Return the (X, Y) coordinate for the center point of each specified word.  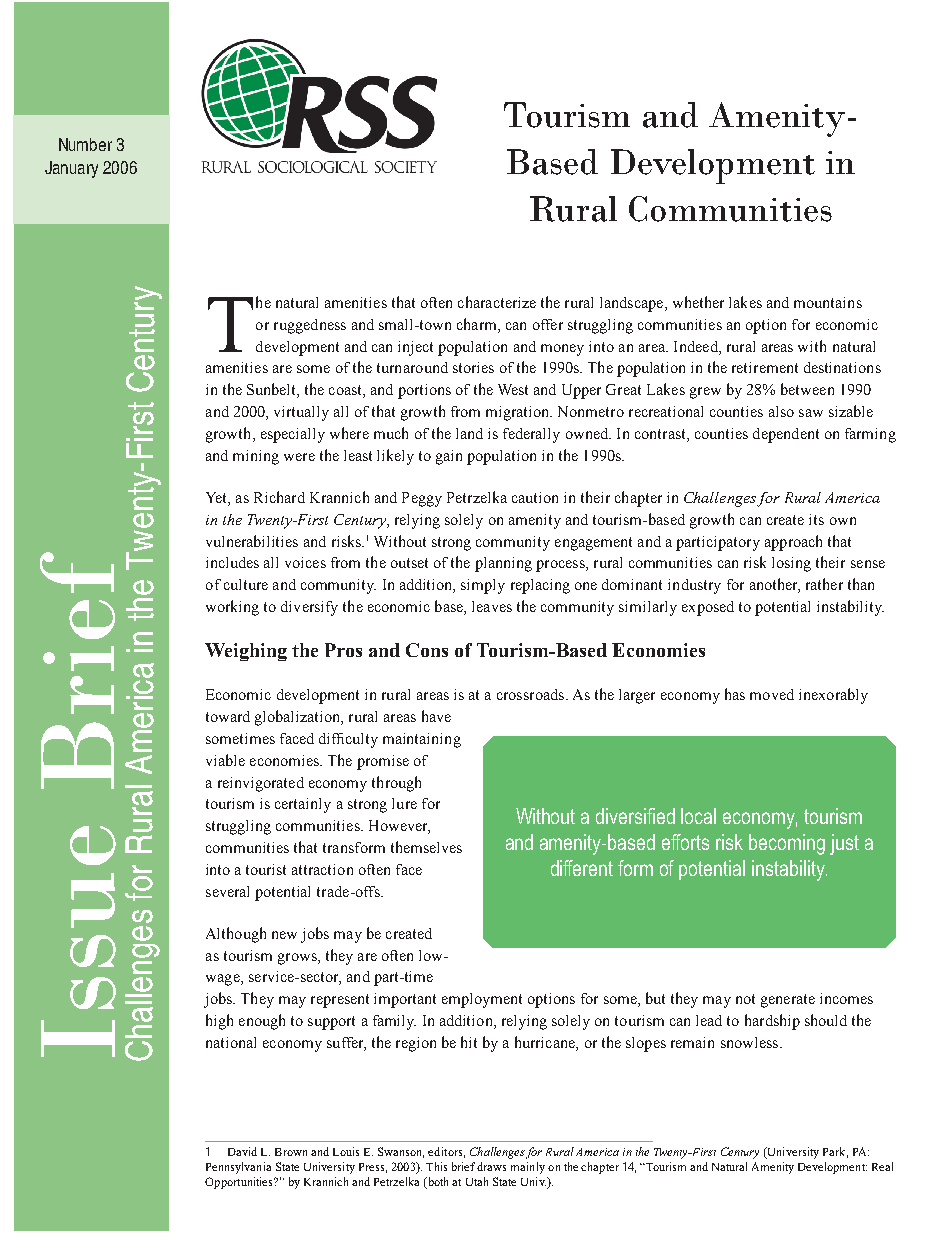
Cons (427, 650)
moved (772, 694)
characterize (497, 302)
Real (882, 1166)
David (242, 1151)
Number (85, 144)
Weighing (246, 652)
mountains (828, 302)
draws (491, 1166)
